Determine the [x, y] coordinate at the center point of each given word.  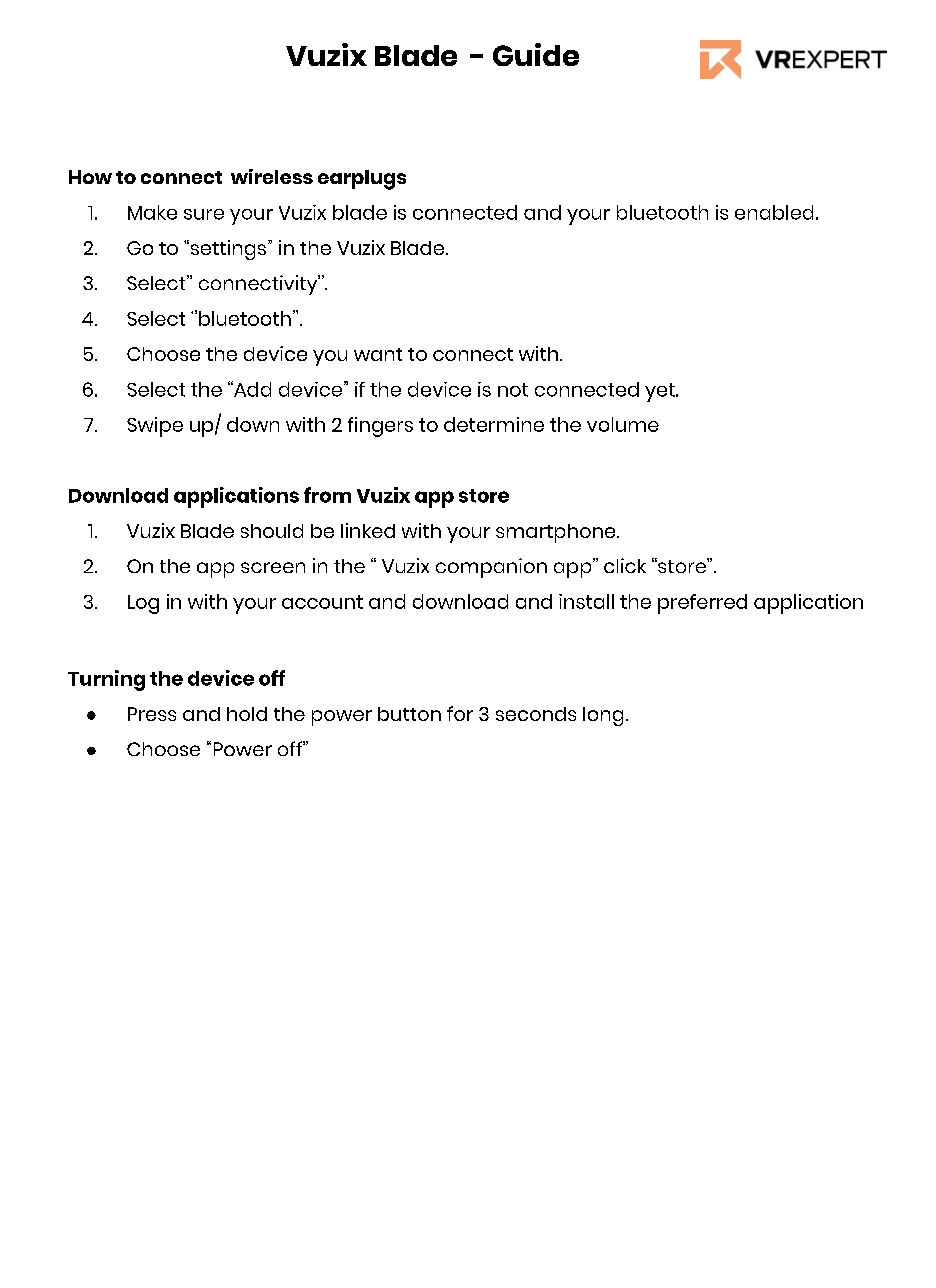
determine [494, 424]
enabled [774, 212]
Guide [536, 54]
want [378, 354]
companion [491, 568]
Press [152, 714]
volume [623, 424]
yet [661, 392]
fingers [380, 427]
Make [152, 212]
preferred [702, 604]
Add [251, 389]
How [90, 177]
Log [143, 604]
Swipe [155, 427]
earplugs [362, 180]
